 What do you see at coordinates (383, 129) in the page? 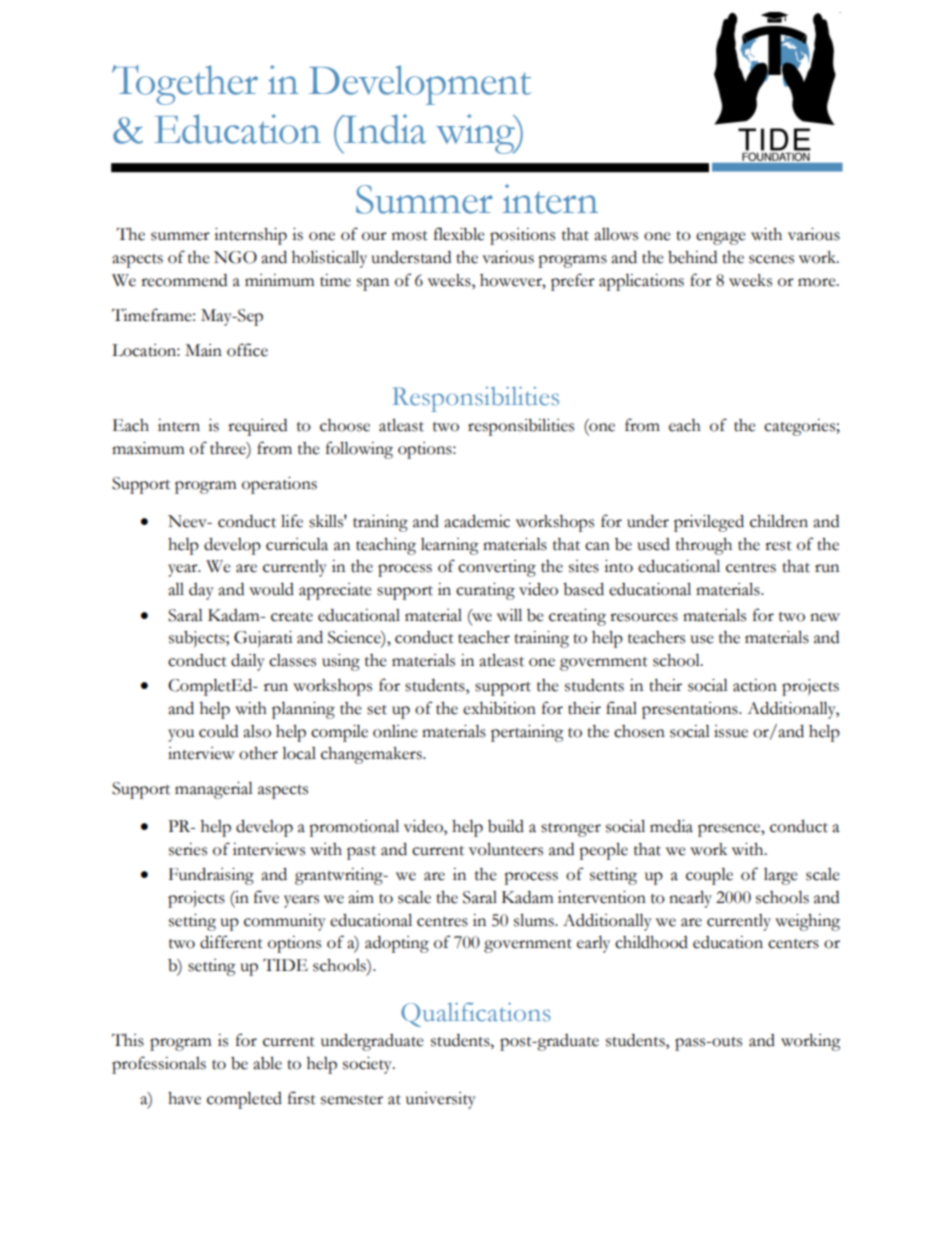
I see `India` at bounding box center [383, 129].
